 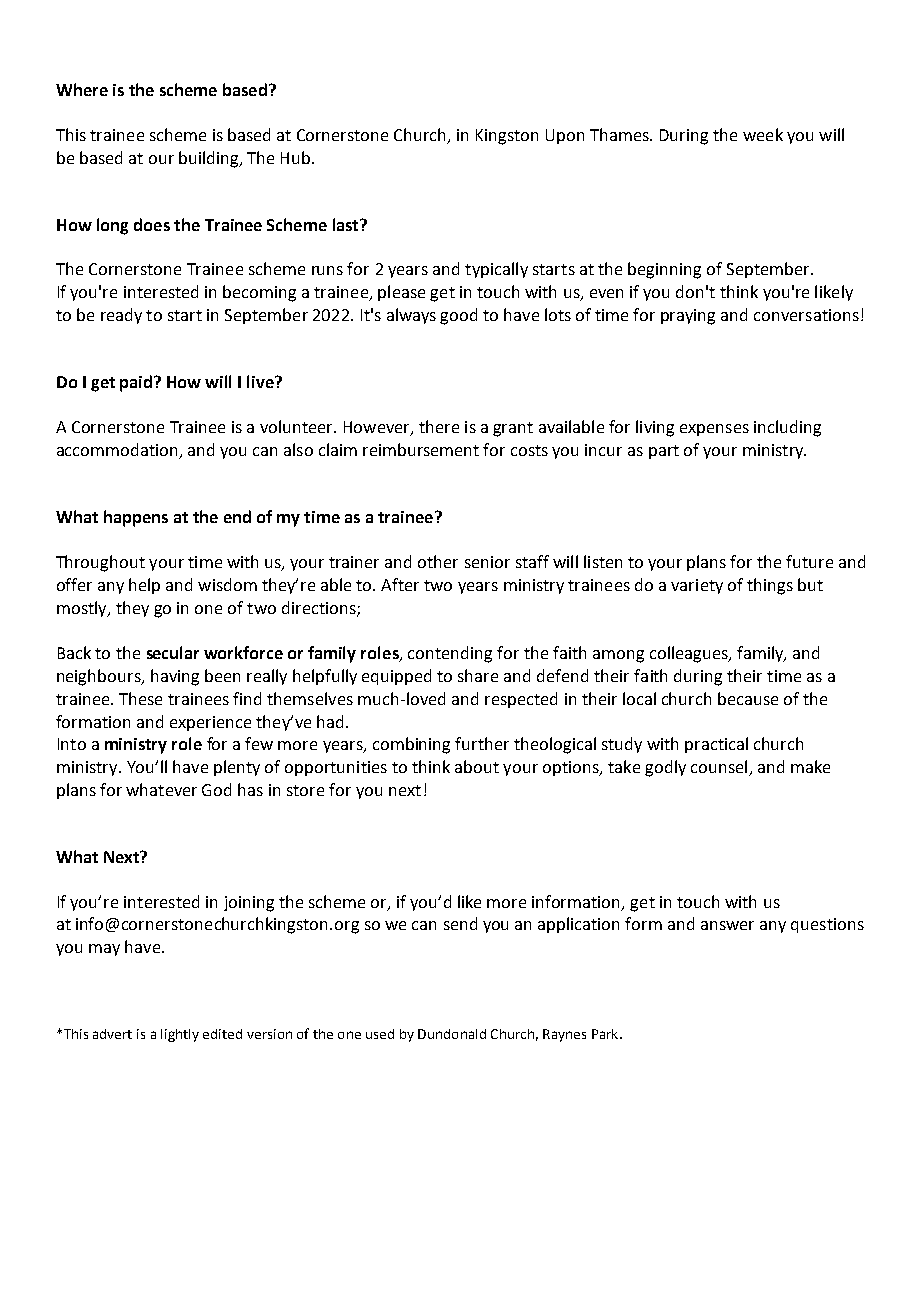 What do you see at coordinates (100, 563) in the page?
I see `Throughout` at bounding box center [100, 563].
